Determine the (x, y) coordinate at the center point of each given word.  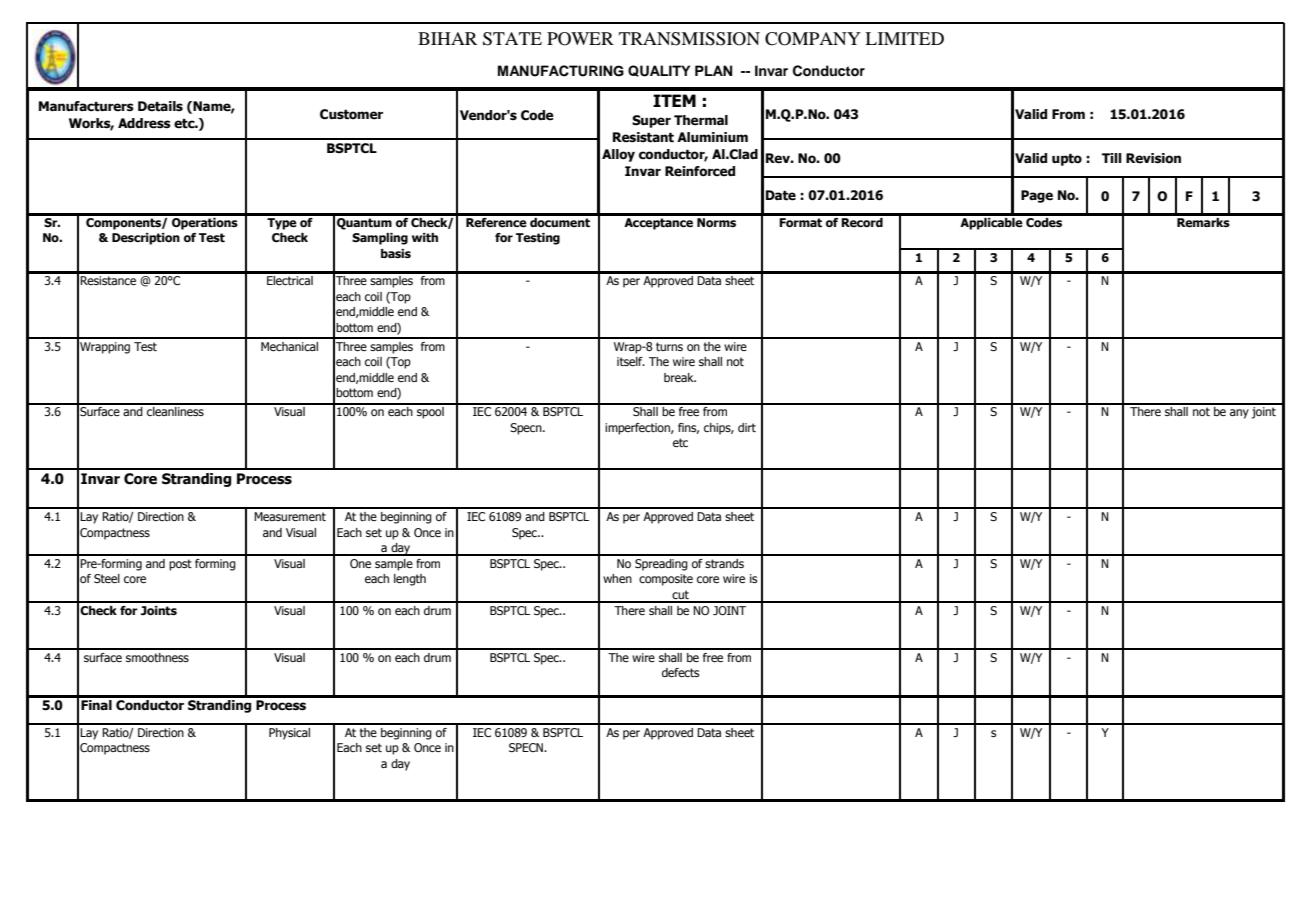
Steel (107, 578)
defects (680, 672)
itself (631, 361)
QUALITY (659, 71)
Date (781, 195)
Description (146, 239)
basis (396, 253)
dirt (747, 427)
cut (680, 596)
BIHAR (447, 38)
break (680, 377)
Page (1037, 196)
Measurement (290, 516)
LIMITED (904, 38)
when (617, 578)
